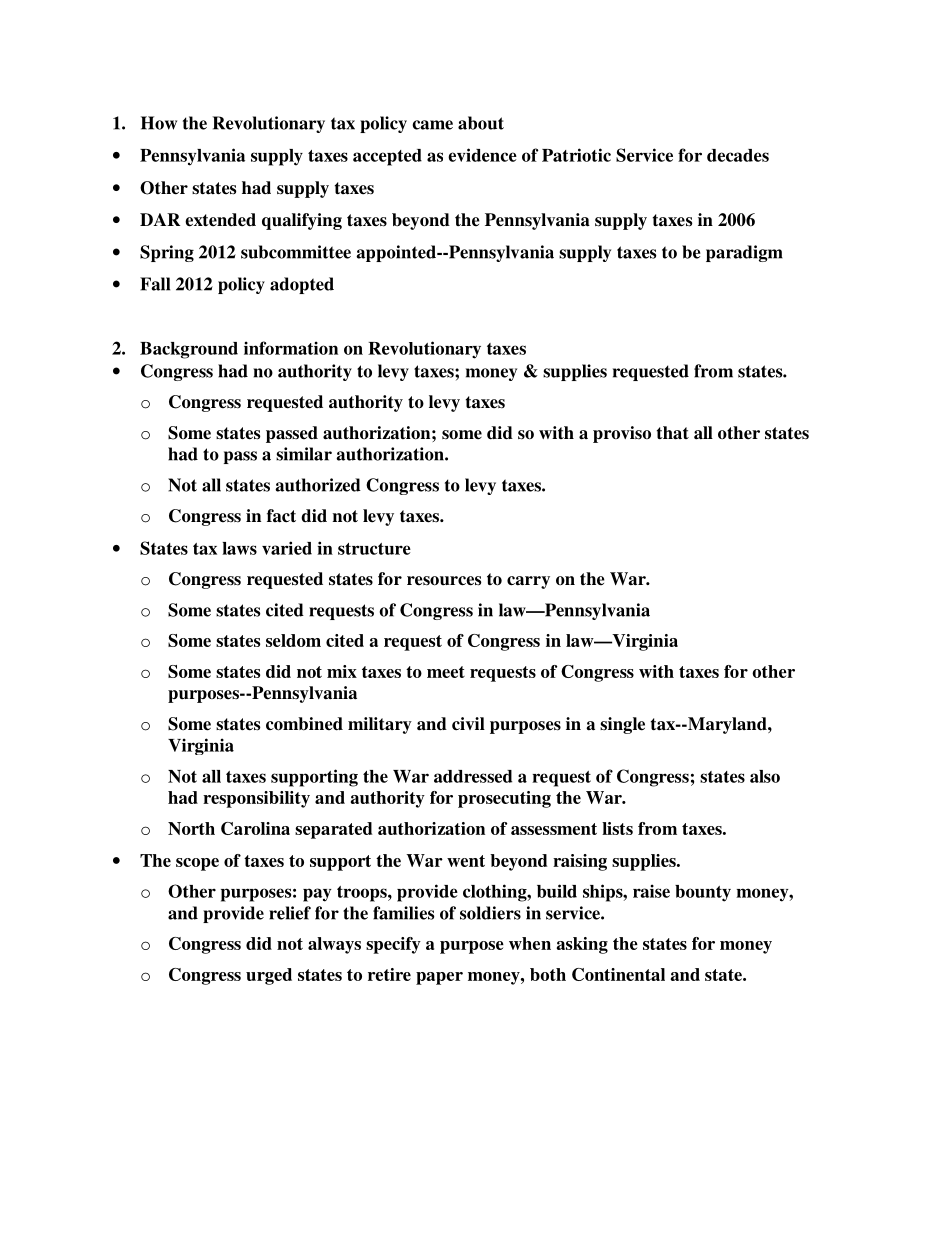  Describe the element at coordinates (239, 548) in the page. I see `laws` at that location.
